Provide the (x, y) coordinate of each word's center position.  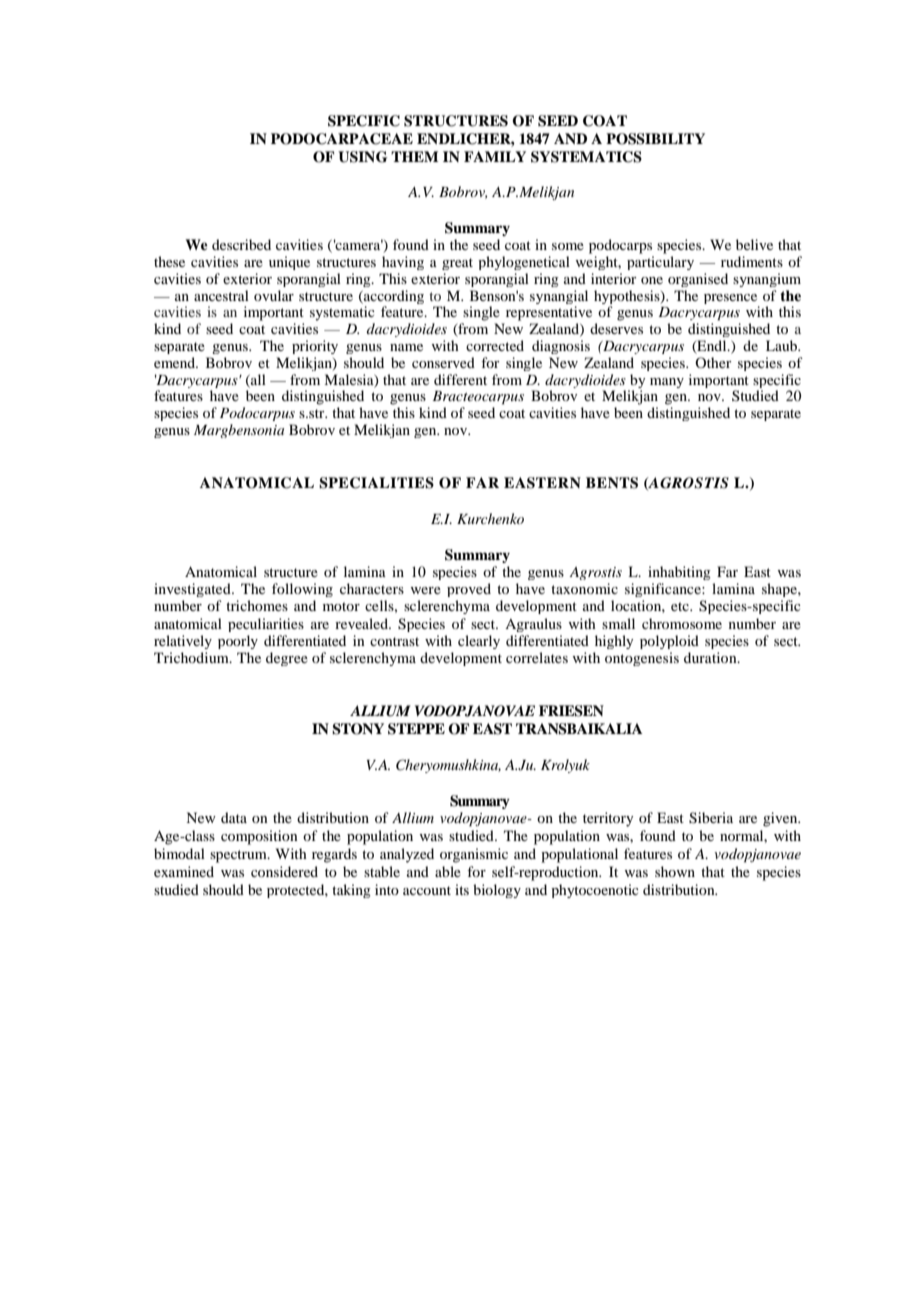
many (667, 383)
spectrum (239, 856)
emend (176, 362)
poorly (238, 642)
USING (362, 157)
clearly (479, 642)
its (462, 889)
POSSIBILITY (655, 139)
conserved (443, 362)
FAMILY (495, 156)
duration (711, 657)
